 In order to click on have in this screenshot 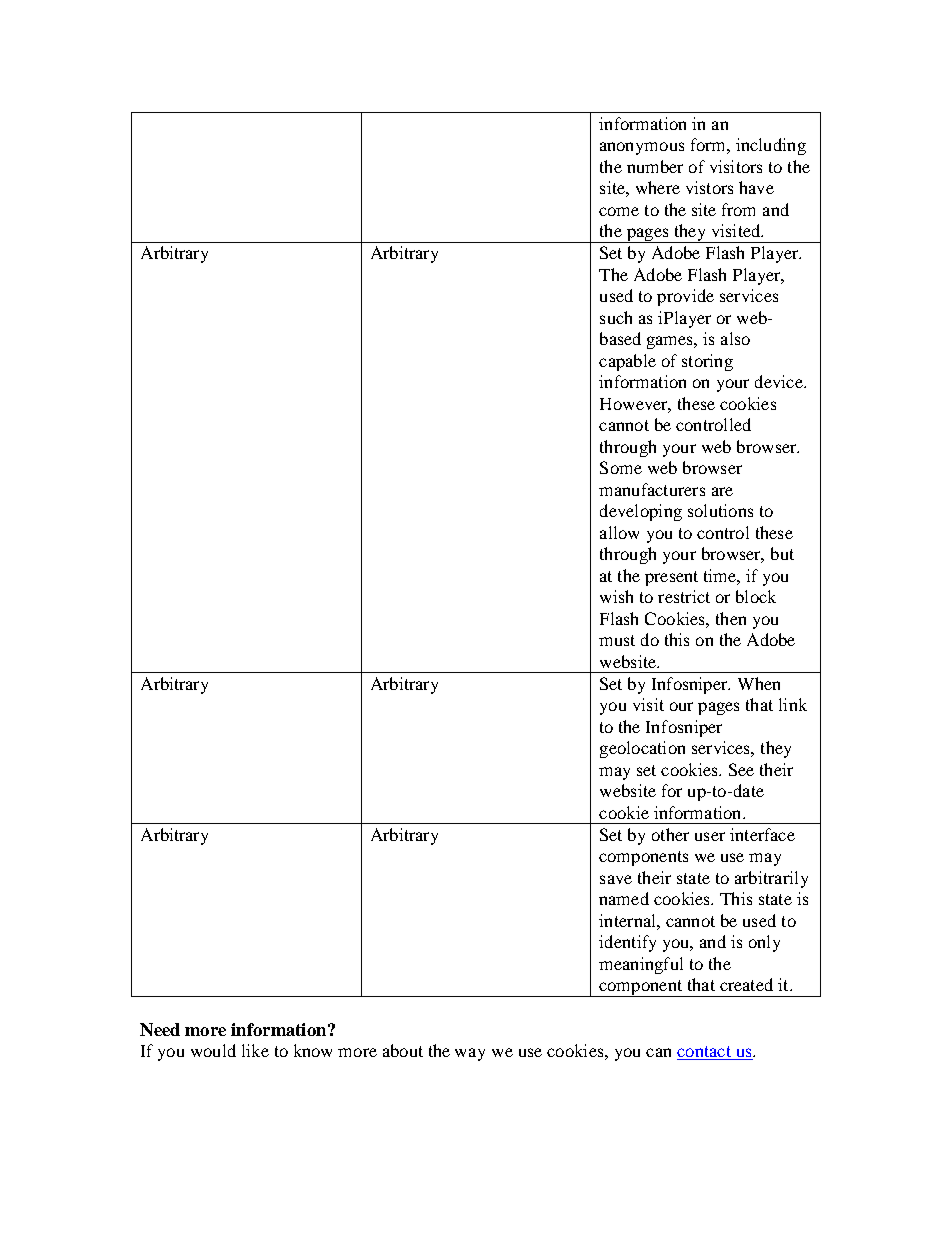, I will do `click(756, 187)`.
